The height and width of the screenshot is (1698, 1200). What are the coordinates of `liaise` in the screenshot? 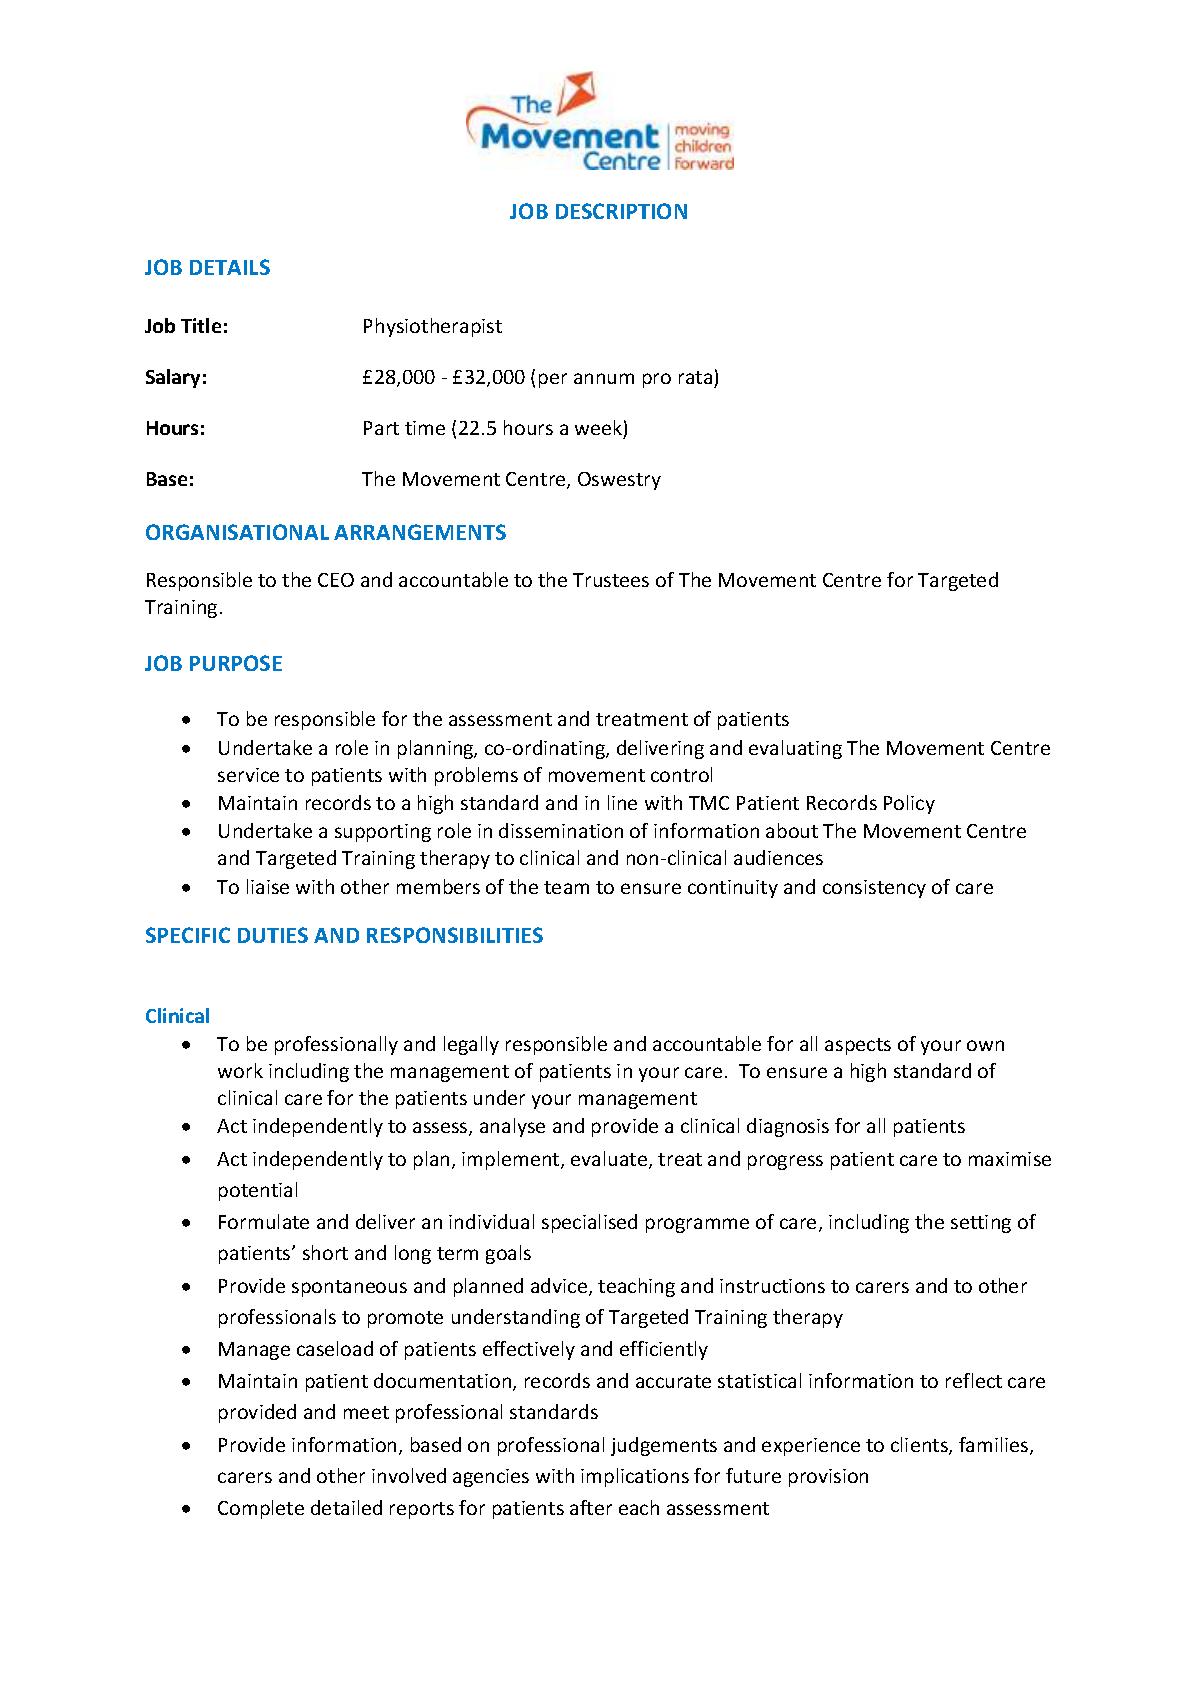 It's located at (268, 886).
